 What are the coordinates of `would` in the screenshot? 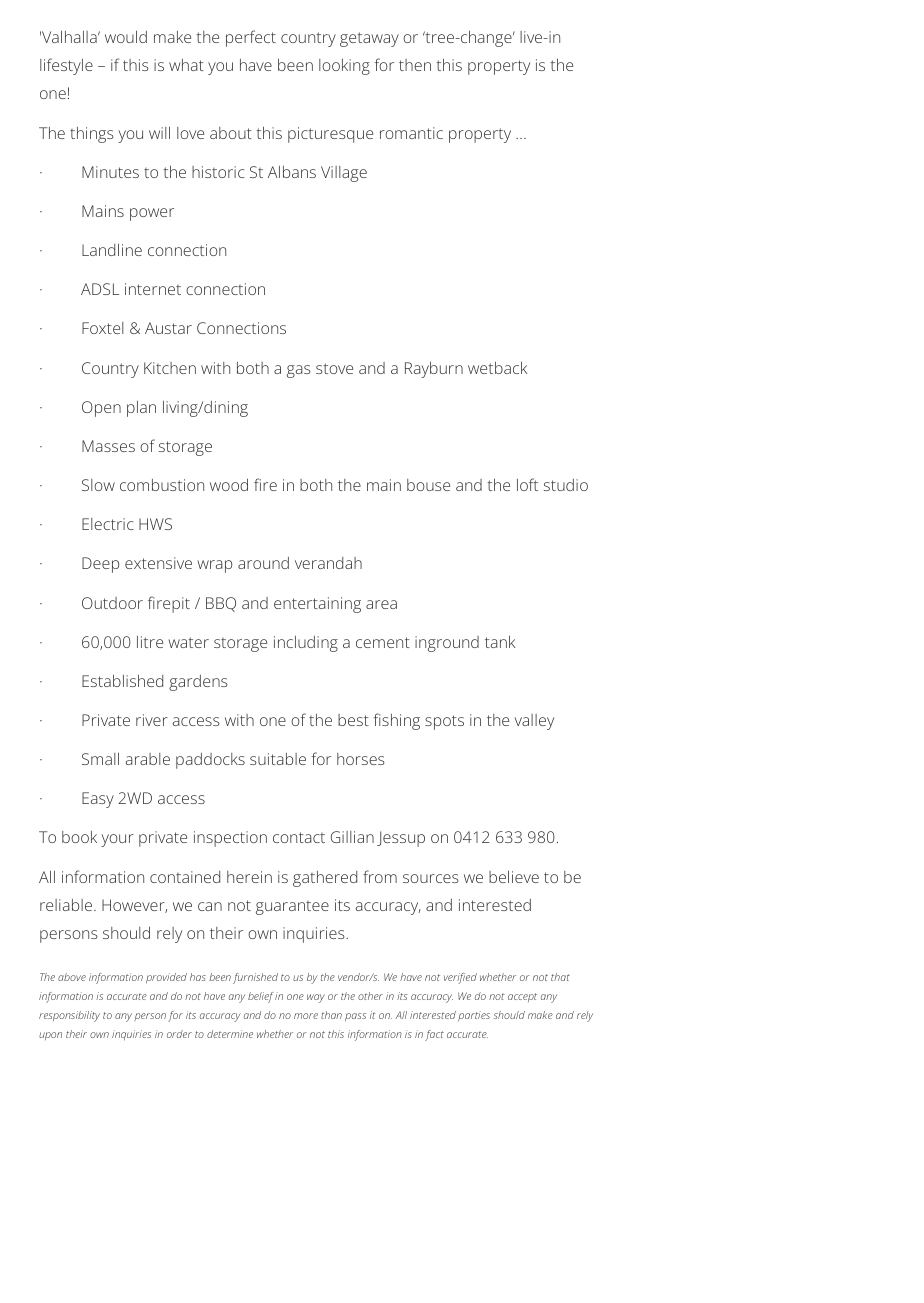 It's located at (126, 37).
